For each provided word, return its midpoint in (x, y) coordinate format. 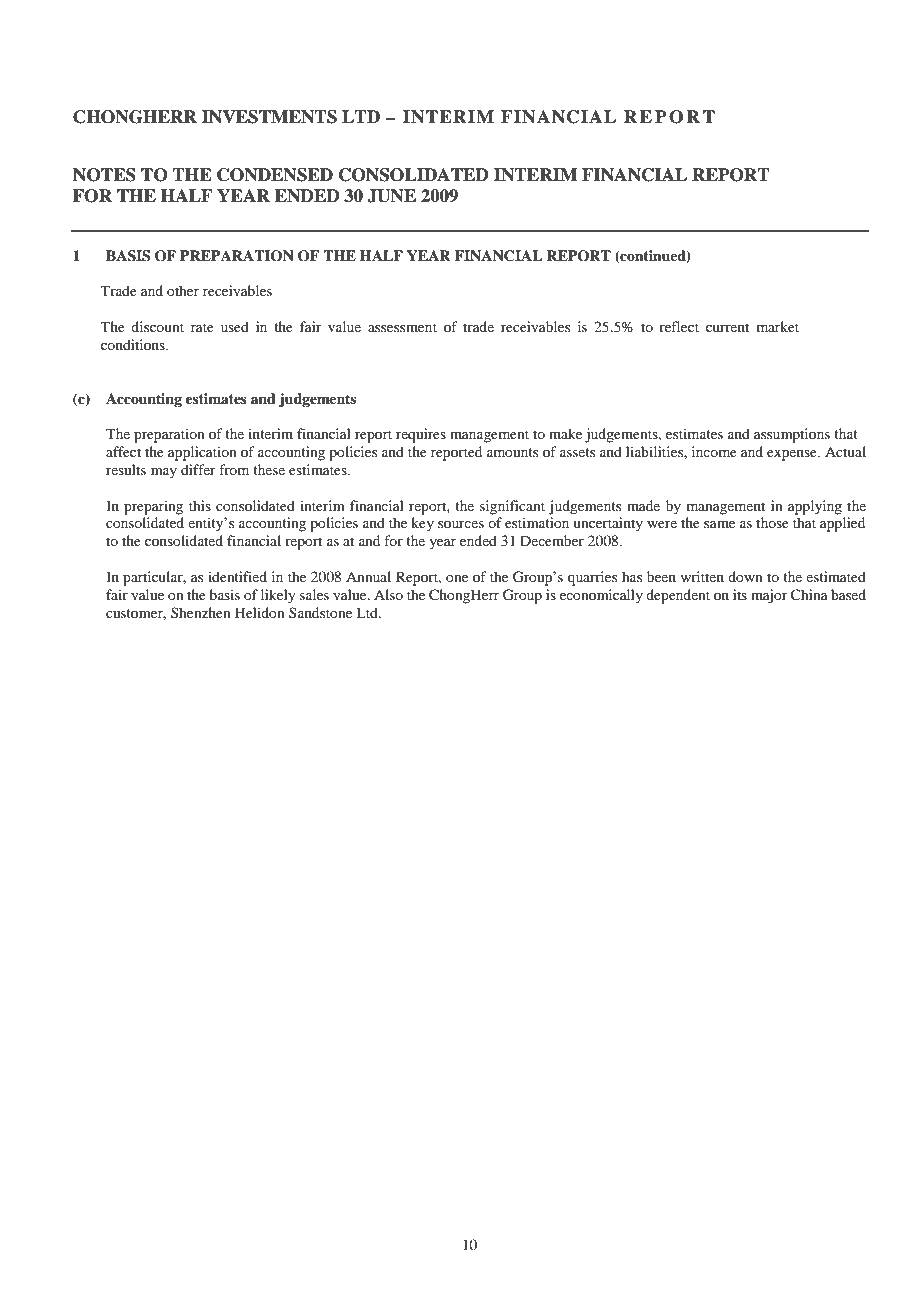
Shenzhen (201, 612)
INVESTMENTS (269, 117)
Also (388, 594)
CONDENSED (275, 175)
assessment (402, 327)
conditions (134, 344)
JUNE (391, 196)
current (727, 327)
